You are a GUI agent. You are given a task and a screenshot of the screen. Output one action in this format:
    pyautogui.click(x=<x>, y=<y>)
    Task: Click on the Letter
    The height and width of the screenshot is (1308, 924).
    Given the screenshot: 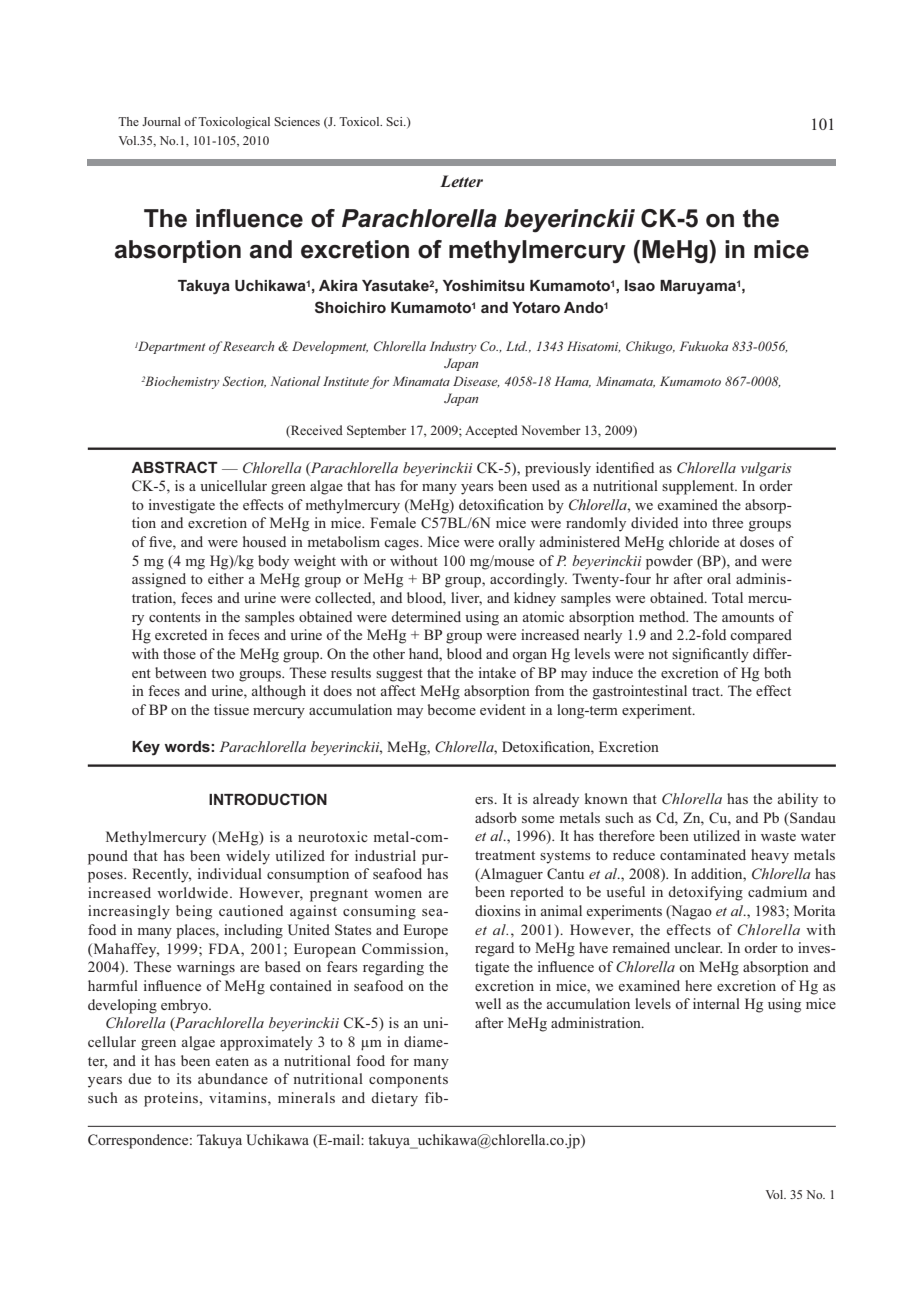 What is the action you would take?
    pyautogui.click(x=461, y=181)
